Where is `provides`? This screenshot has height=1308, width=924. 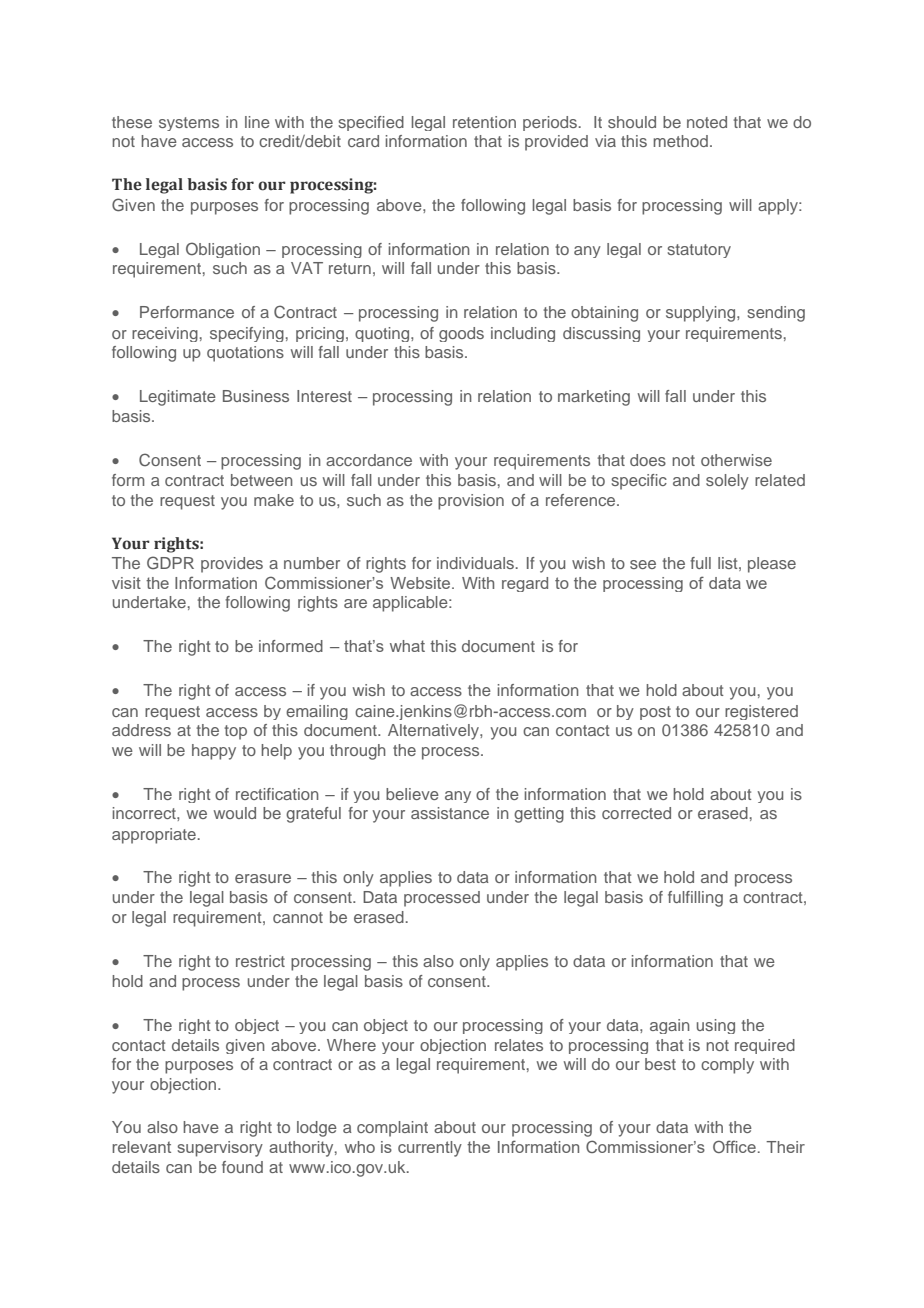
provides is located at coordinates (232, 565).
